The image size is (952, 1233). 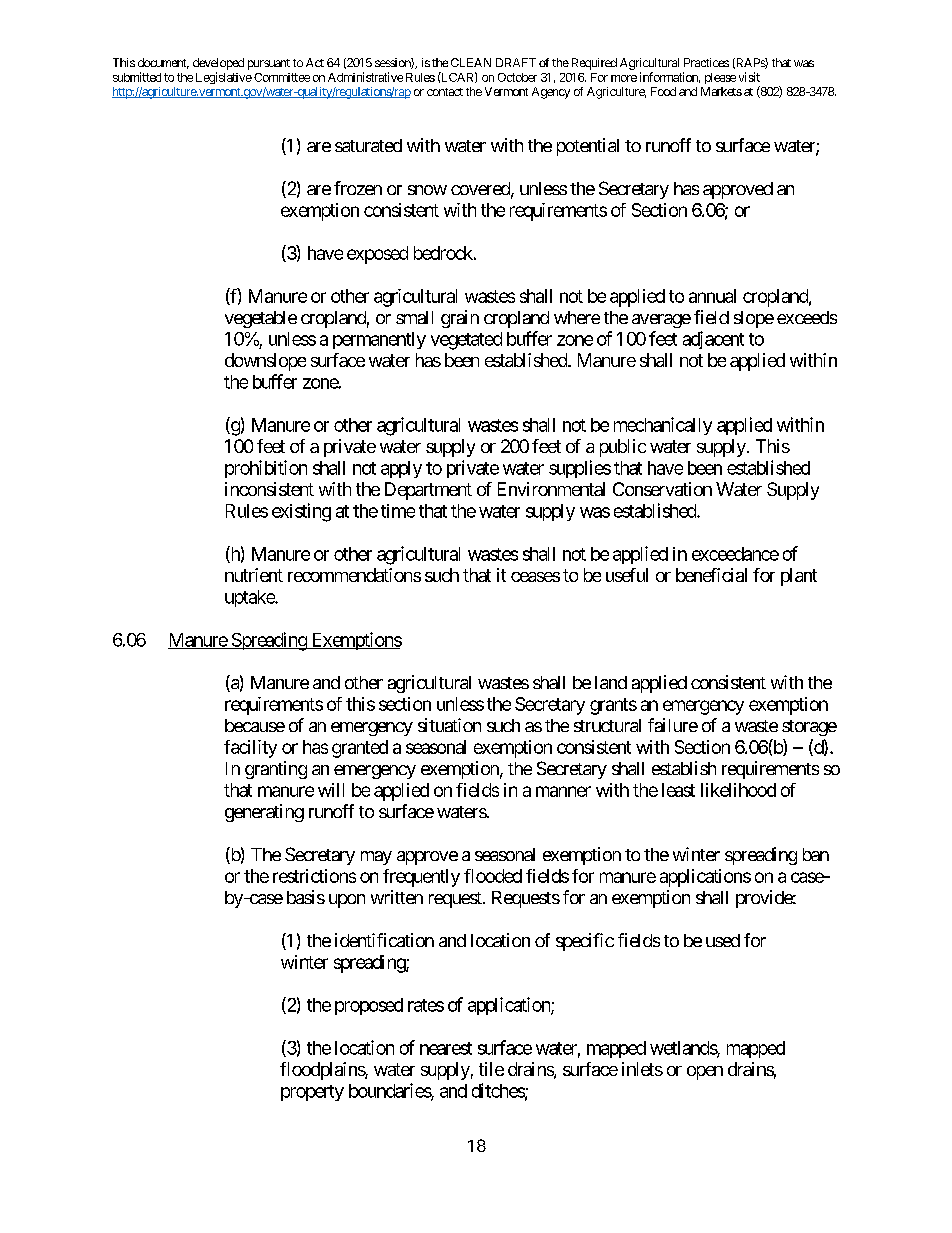 I want to click on ban, so click(x=816, y=854).
